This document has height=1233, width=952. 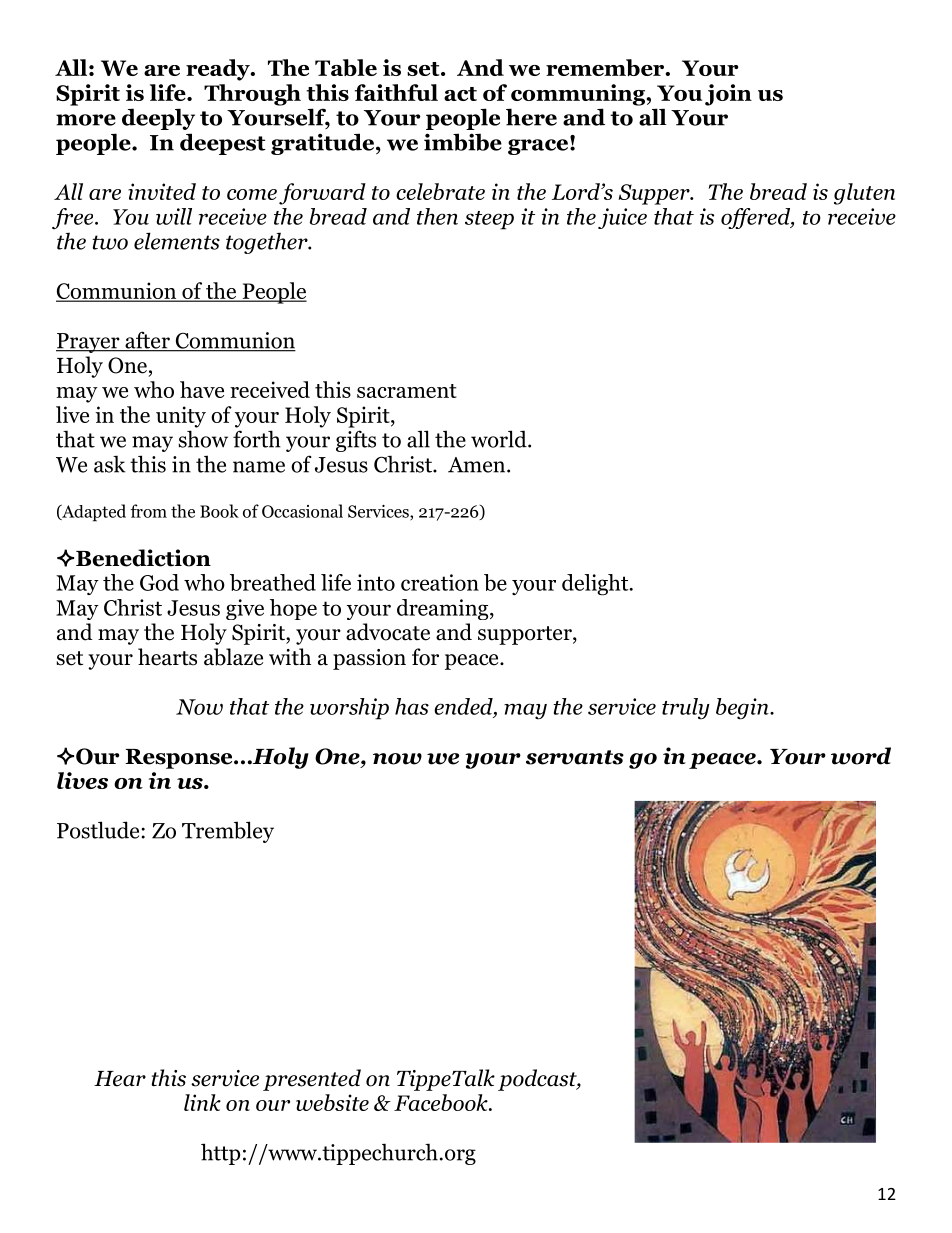 What do you see at coordinates (158, 119) in the document?
I see `deeply` at bounding box center [158, 119].
